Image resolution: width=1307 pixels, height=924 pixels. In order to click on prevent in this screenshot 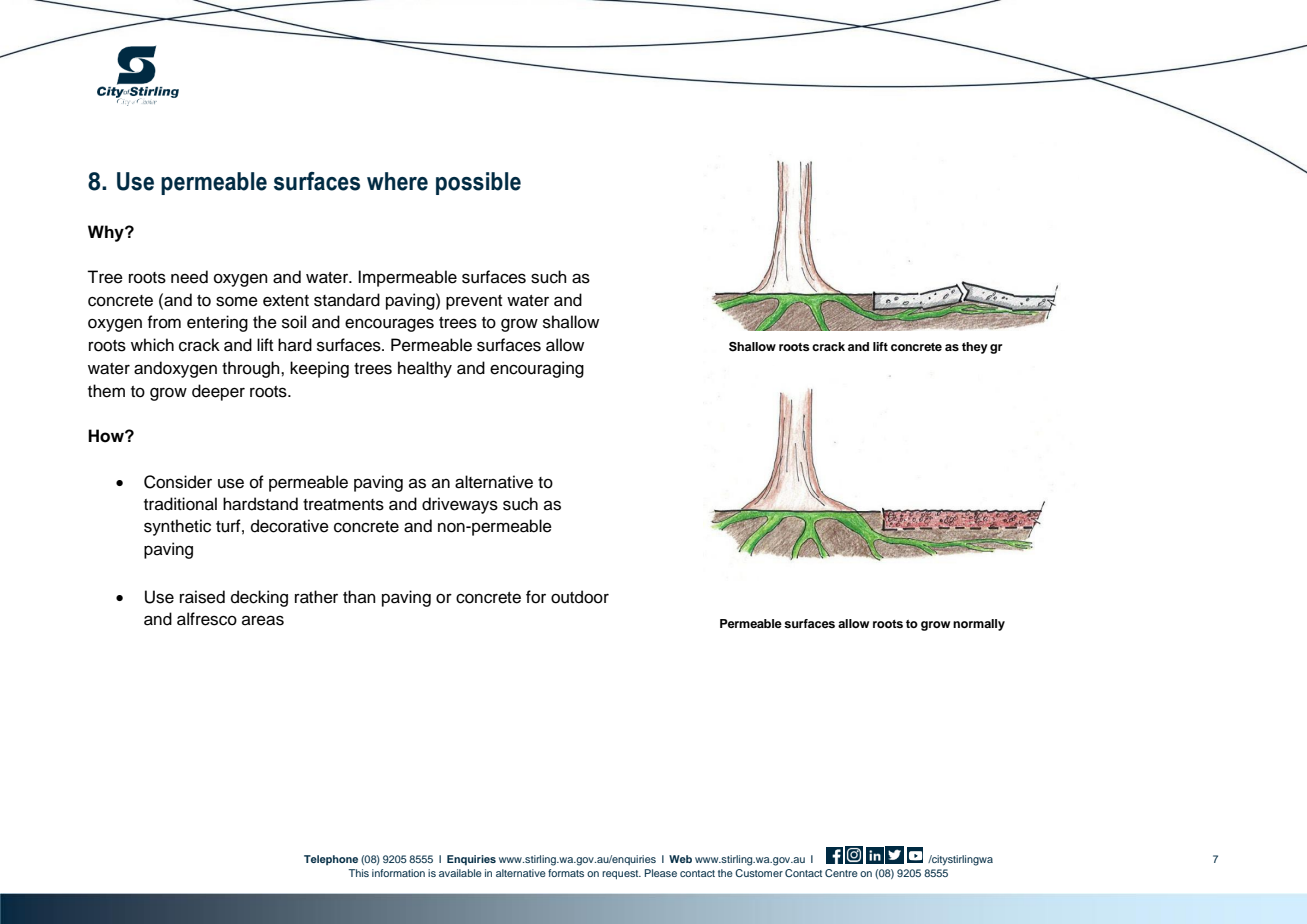, I will do `click(474, 302)`.
